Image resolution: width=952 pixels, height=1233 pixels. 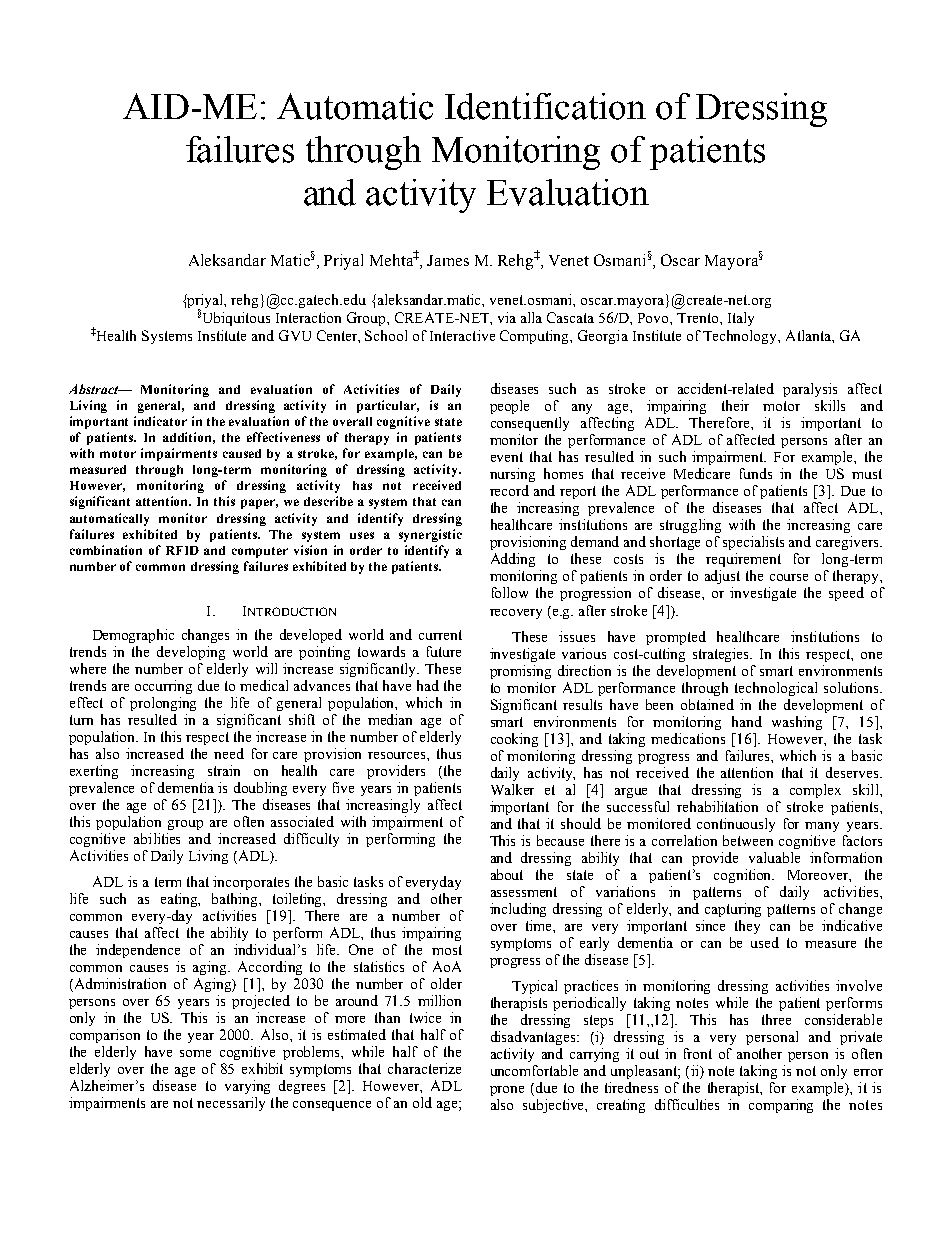 I want to click on comparing, so click(x=781, y=1106).
